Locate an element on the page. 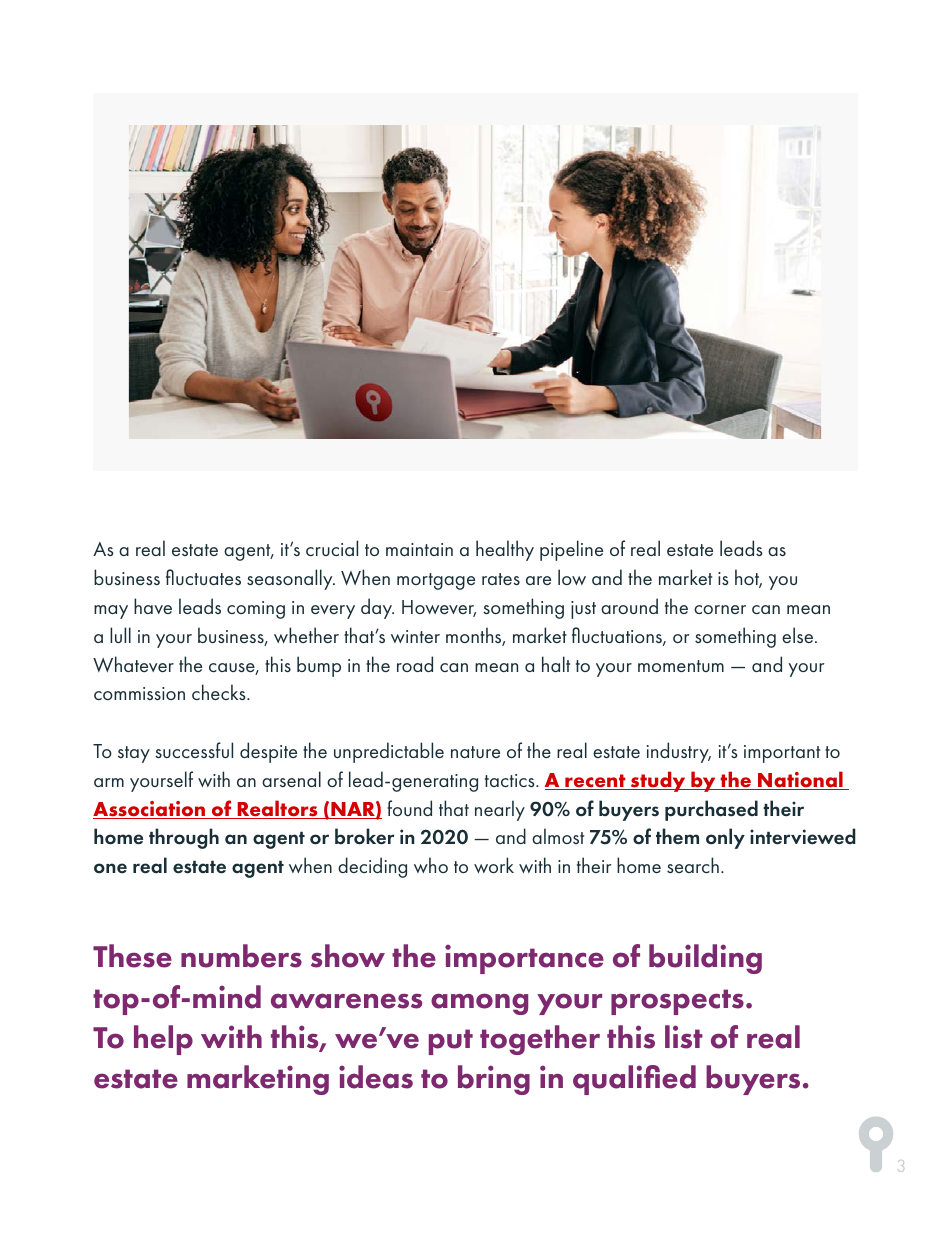 The image size is (952, 1233). successful is located at coordinates (194, 750).
